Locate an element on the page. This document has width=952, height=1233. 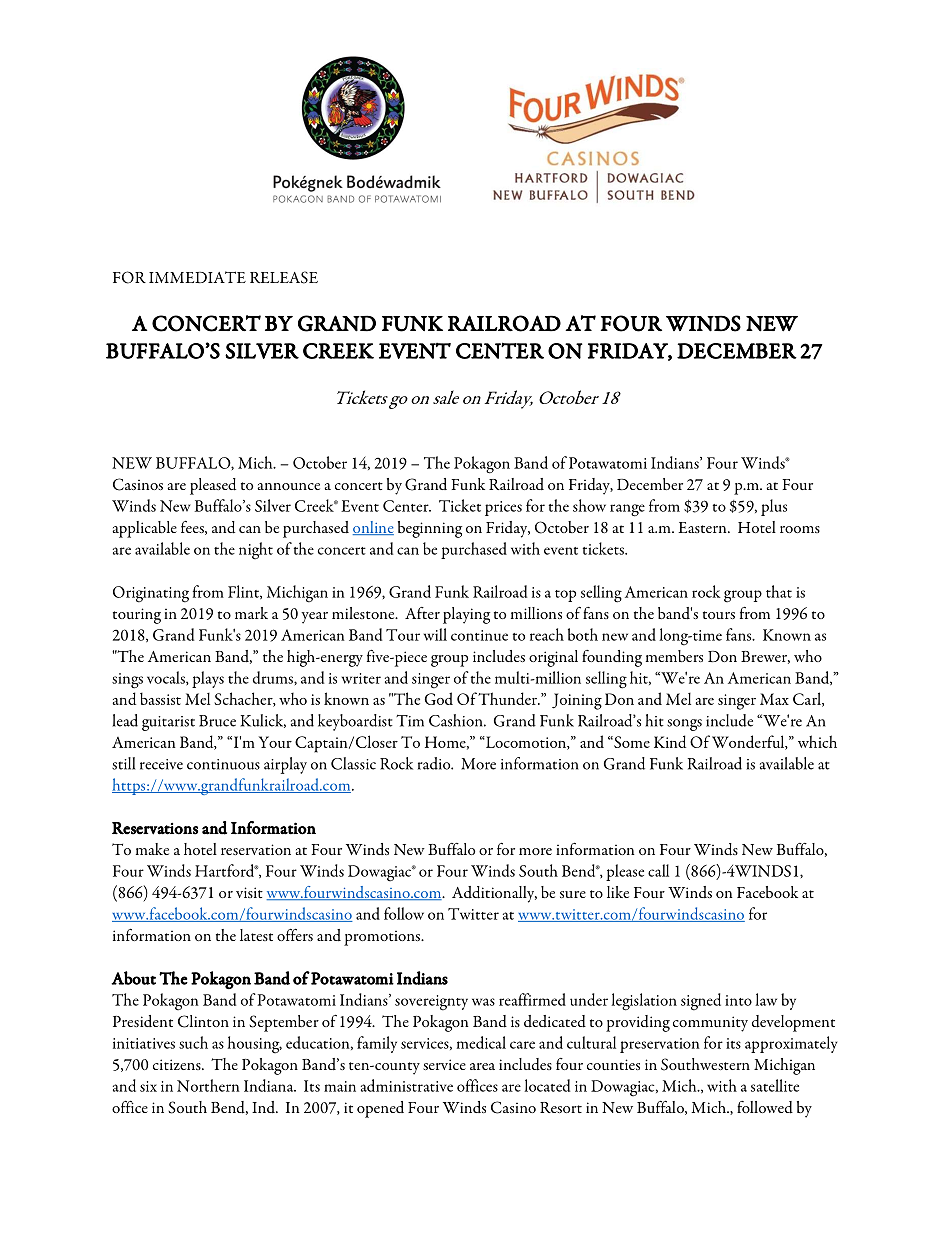
RELEASE is located at coordinates (284, 277).
